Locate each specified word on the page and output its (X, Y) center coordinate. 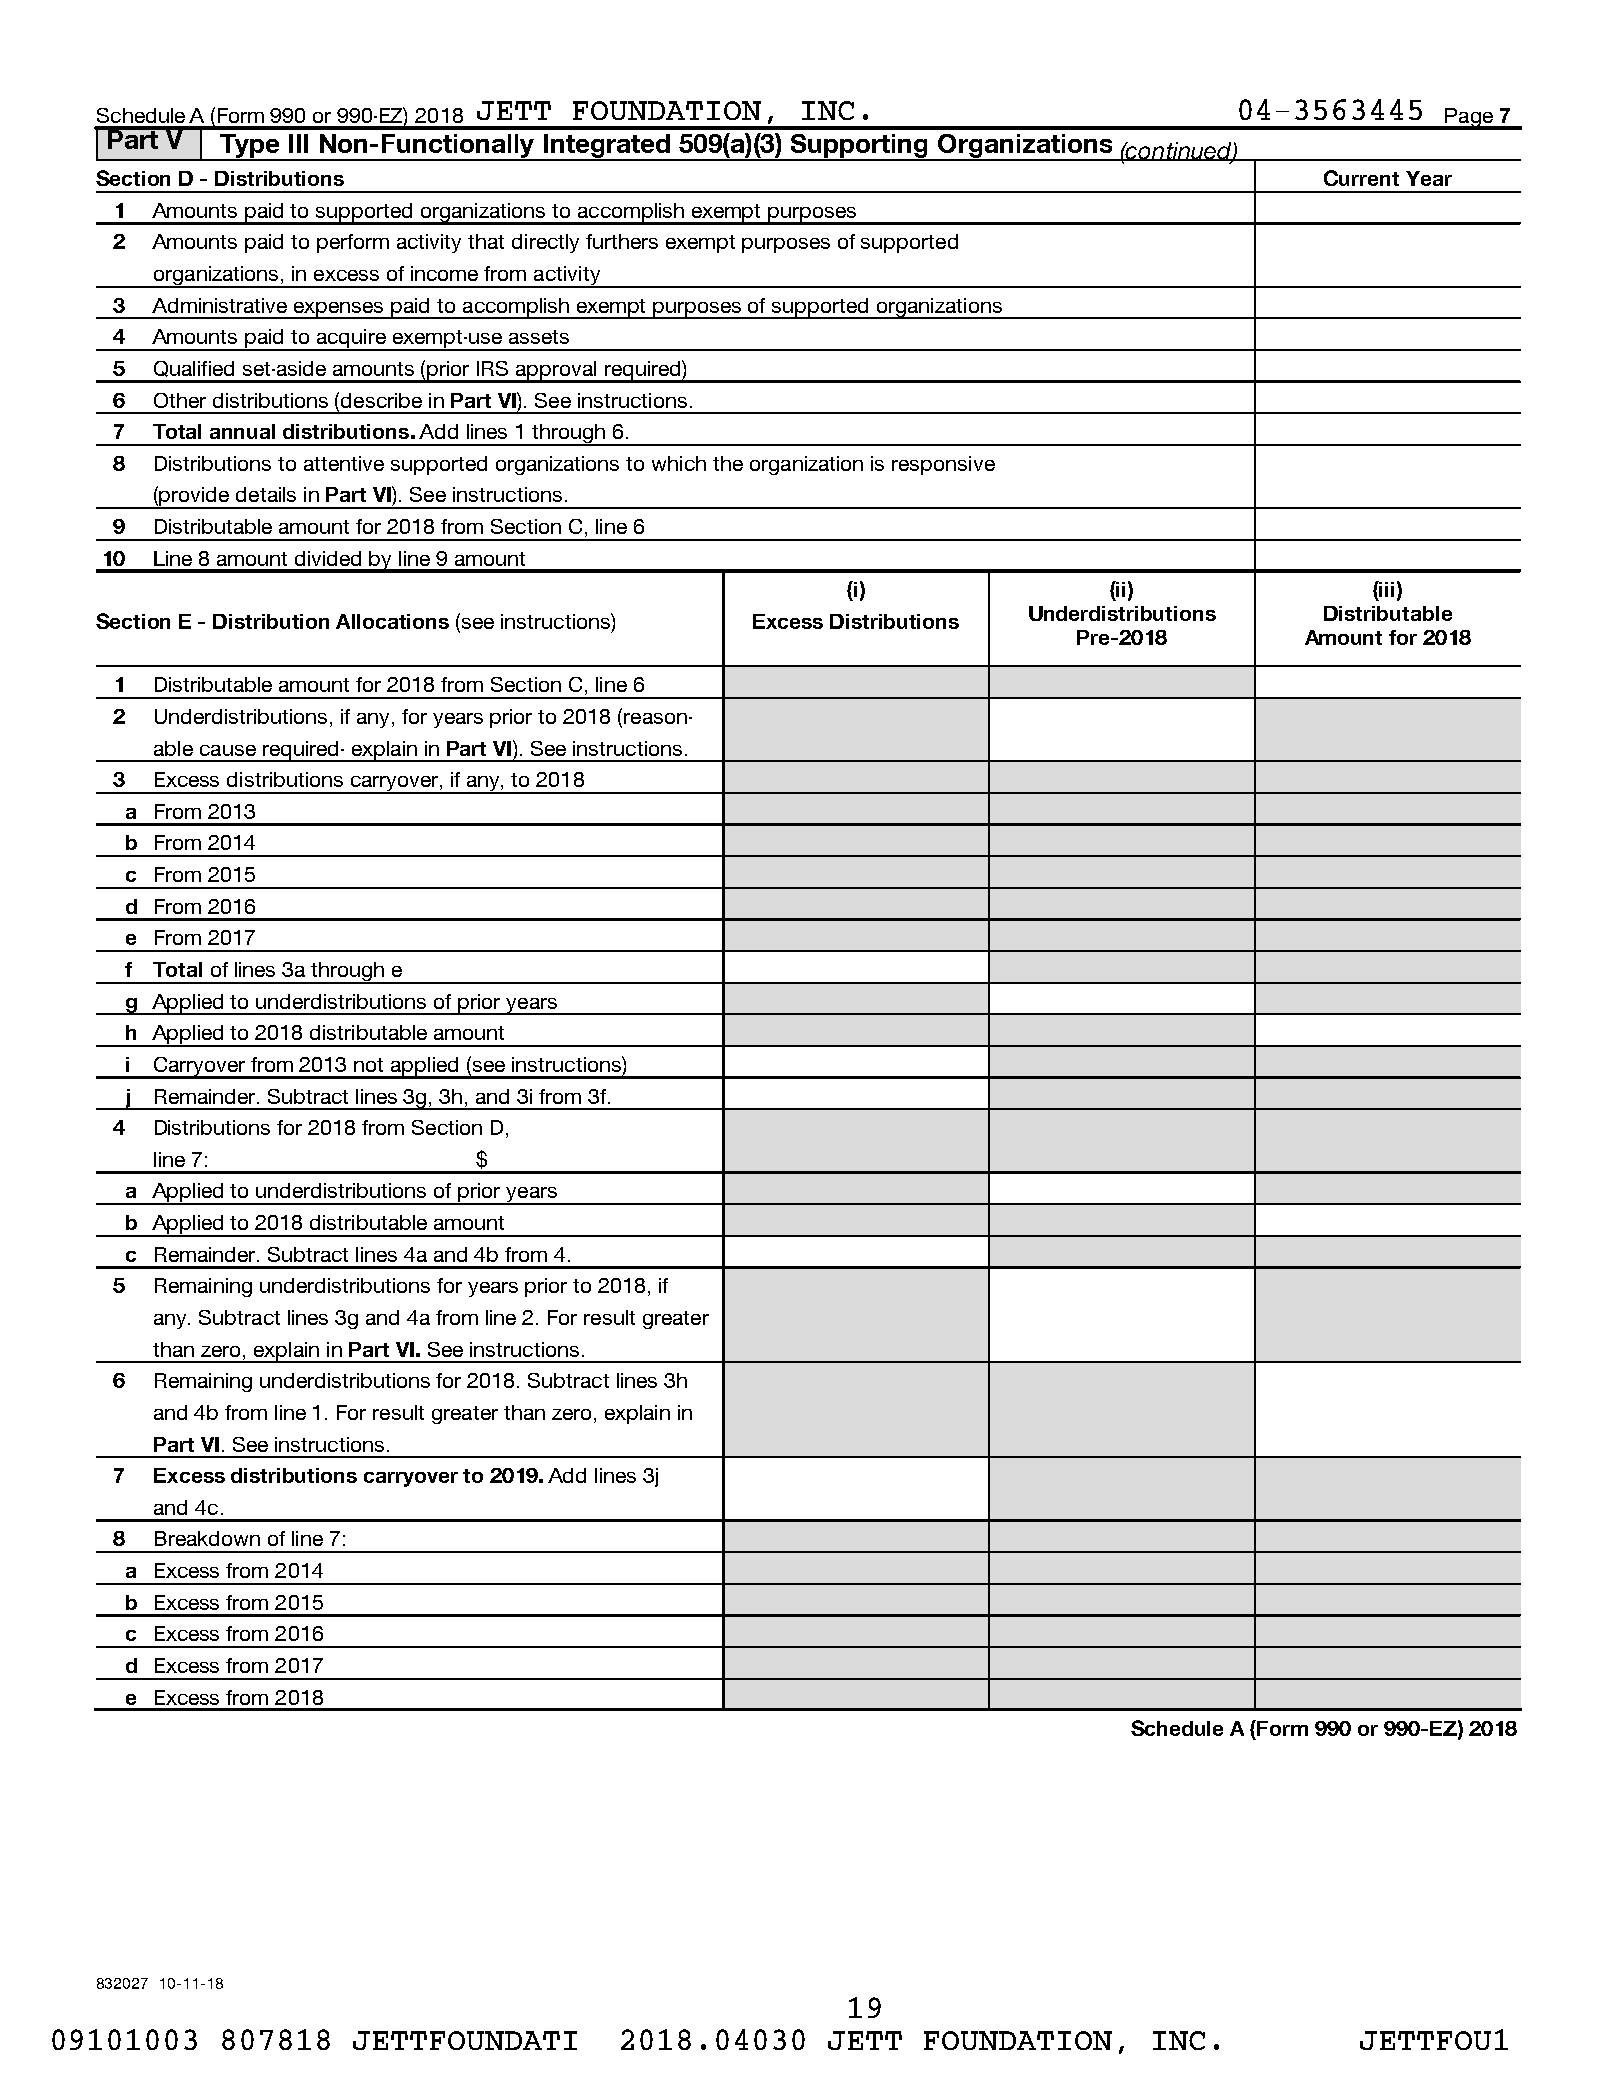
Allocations (392, 621)
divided (328, 558)
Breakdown (207, 1538)
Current (1361, 178)
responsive (943, 465)
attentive (344, 463)
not (368, 1065)
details (266, 494)
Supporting (860, 147)
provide (195, 498)
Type (250, 147)
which (679, 463)
